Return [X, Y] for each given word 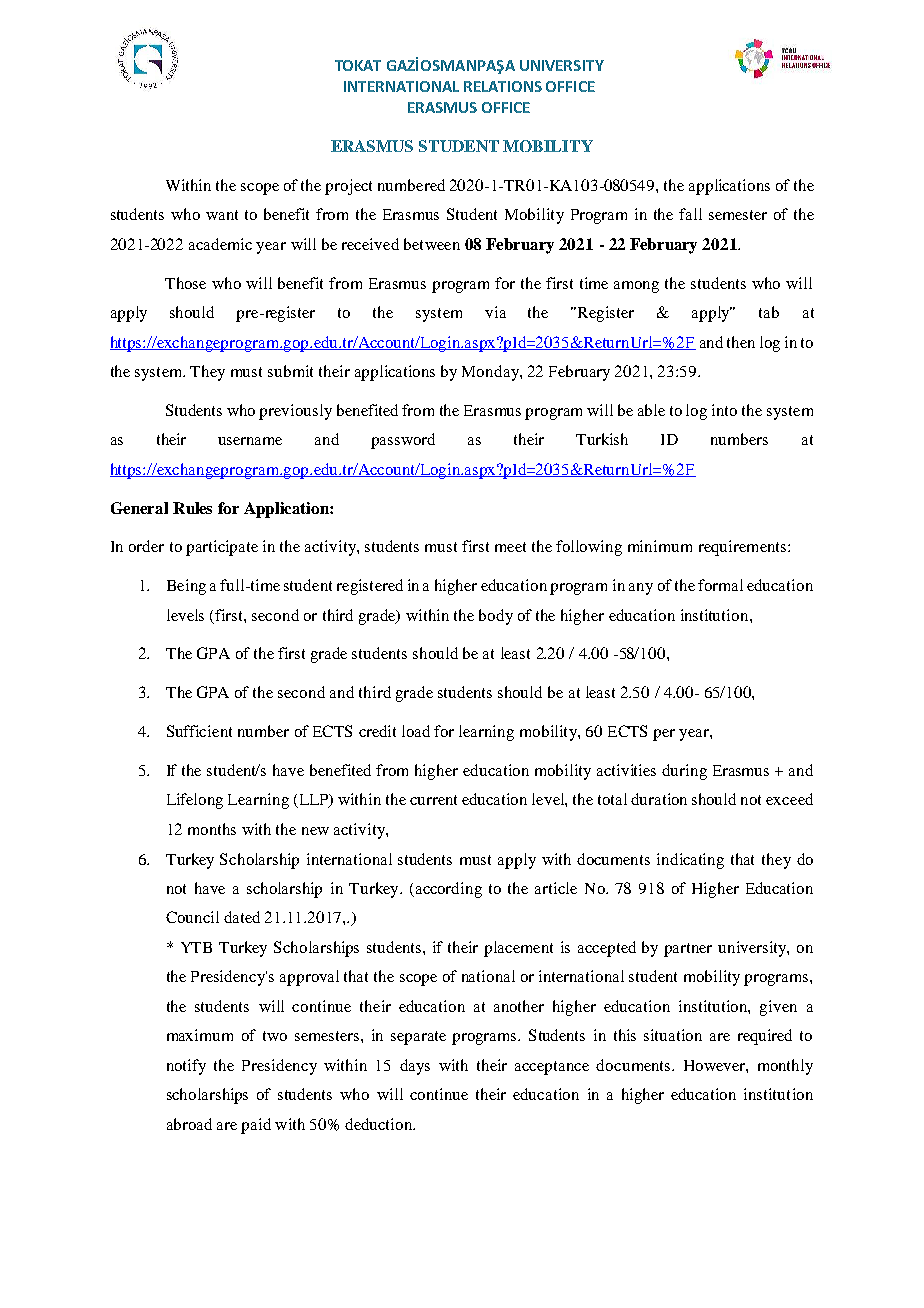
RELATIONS [503, 86]
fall [690, 214]
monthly [785, 1067]
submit [290, 371]
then [741, 342]
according [447, 890]
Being [186, 587]
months [212, 829]
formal [720, 585]
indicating [690, 861]
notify [186, 1067]
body [496, 617]
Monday [491, 373]
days [415, 1067]
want [222, 215]
